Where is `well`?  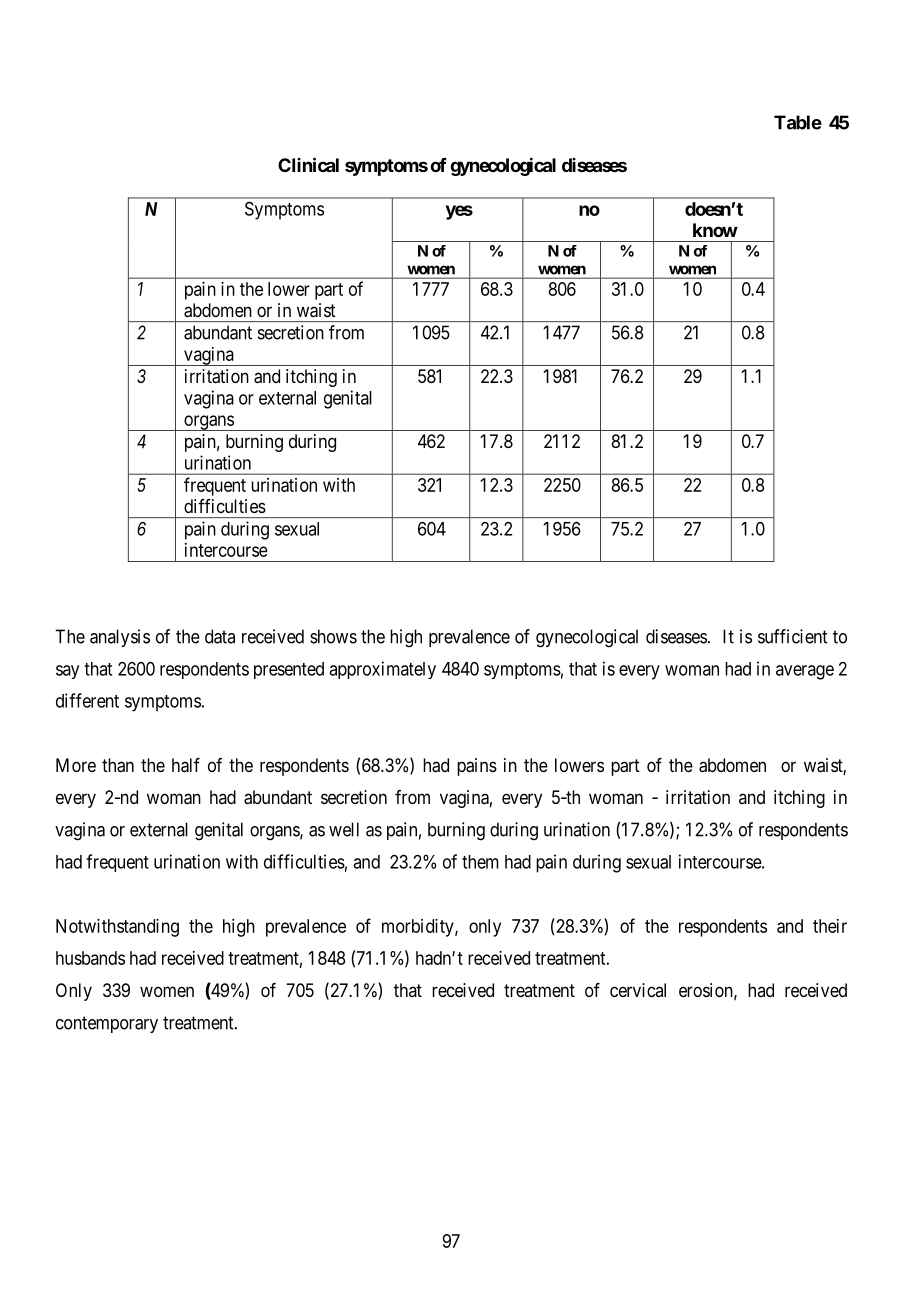 well is located at coordinates (344, 829).
